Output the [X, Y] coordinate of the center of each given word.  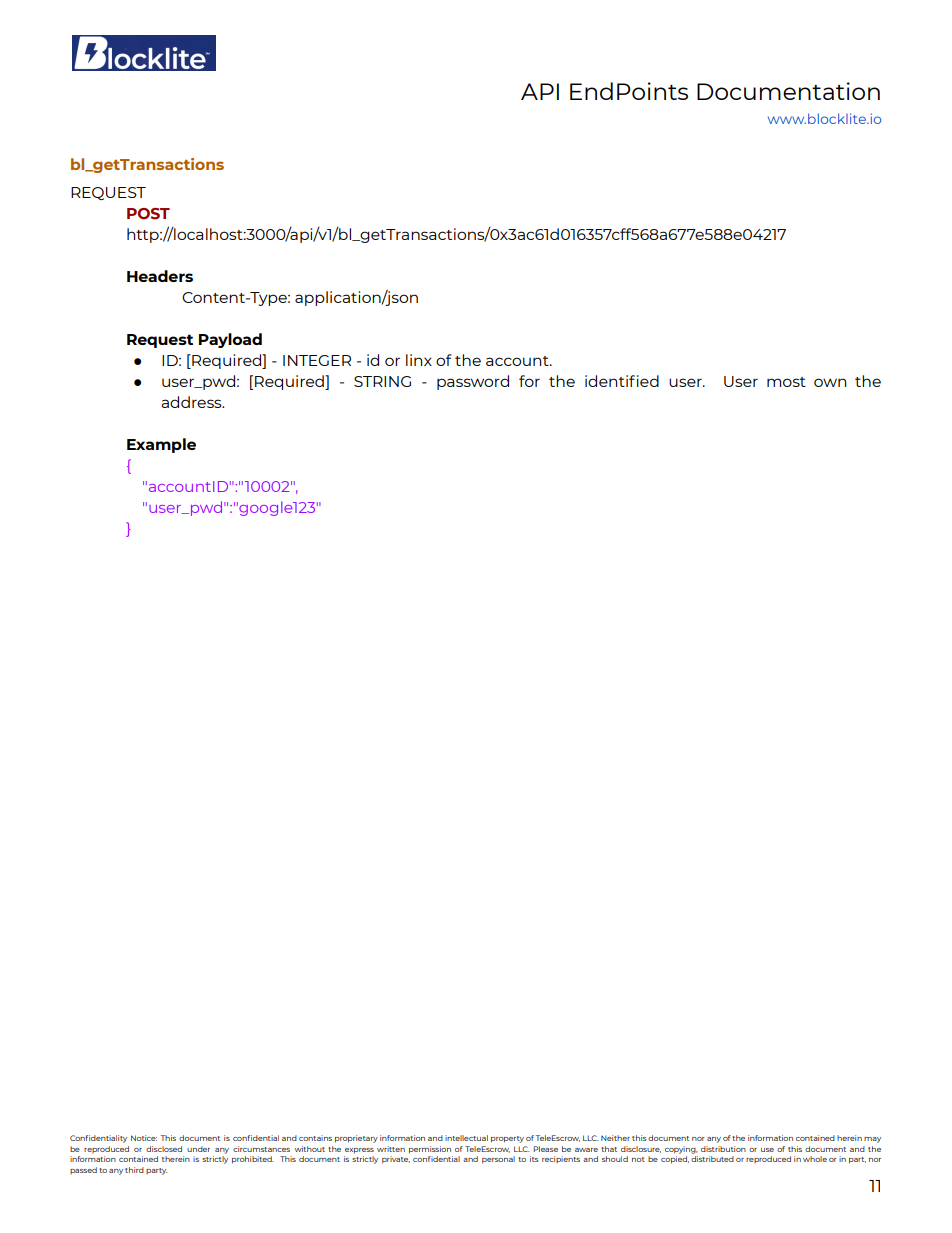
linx [419, 360]
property [507, 1139]
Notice [144, 1138]
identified [622, 381]
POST [148, 214]
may [872, 1140]
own [830, 382]
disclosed [164, 1149]
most [786, 382]
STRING [382, 381]
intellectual [466, 1138]
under [198, 1149]
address [192, 402]
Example [161, 445]
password [473, 382]
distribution [723, 1149]
